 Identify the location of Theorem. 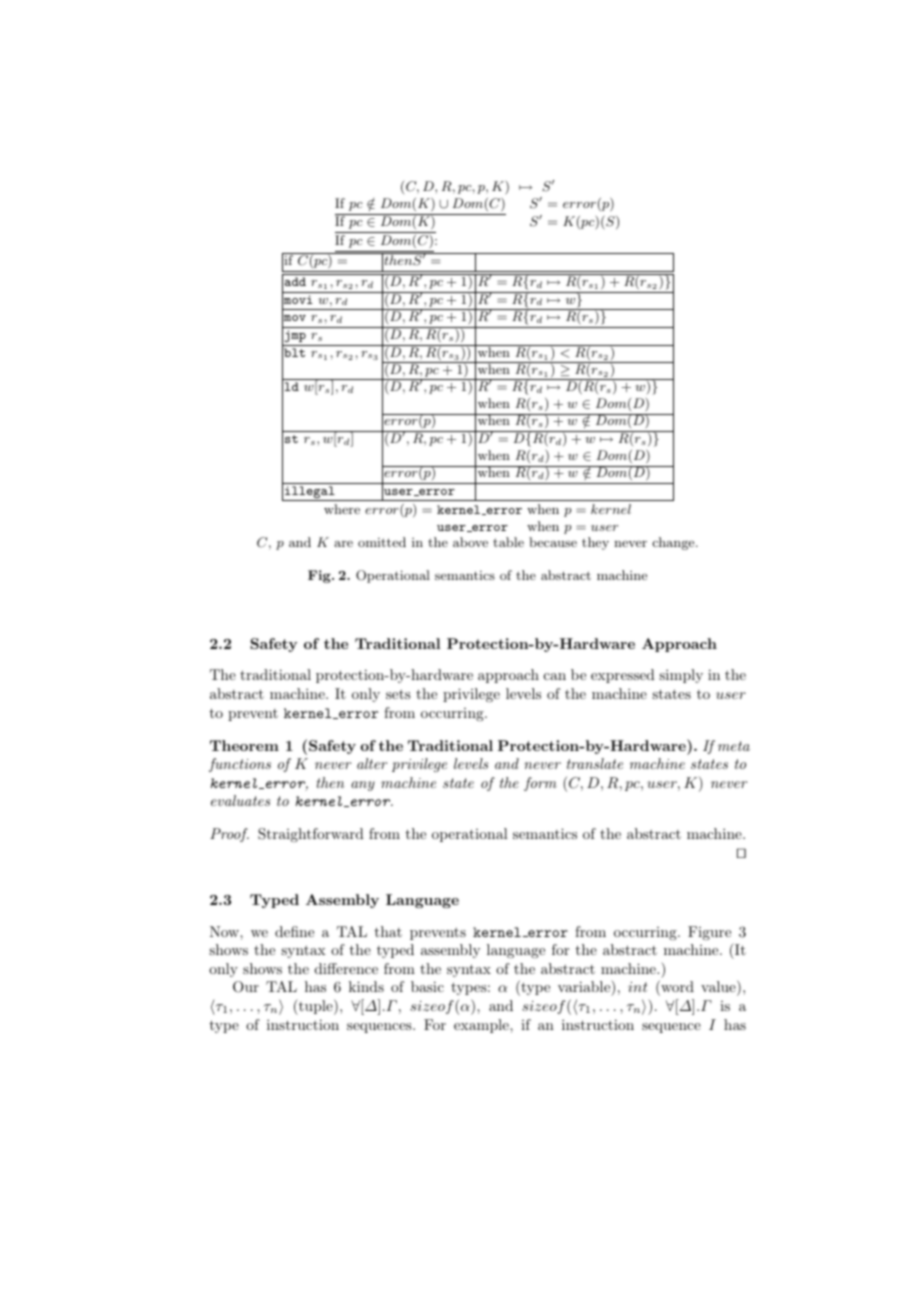
(244, 745).
